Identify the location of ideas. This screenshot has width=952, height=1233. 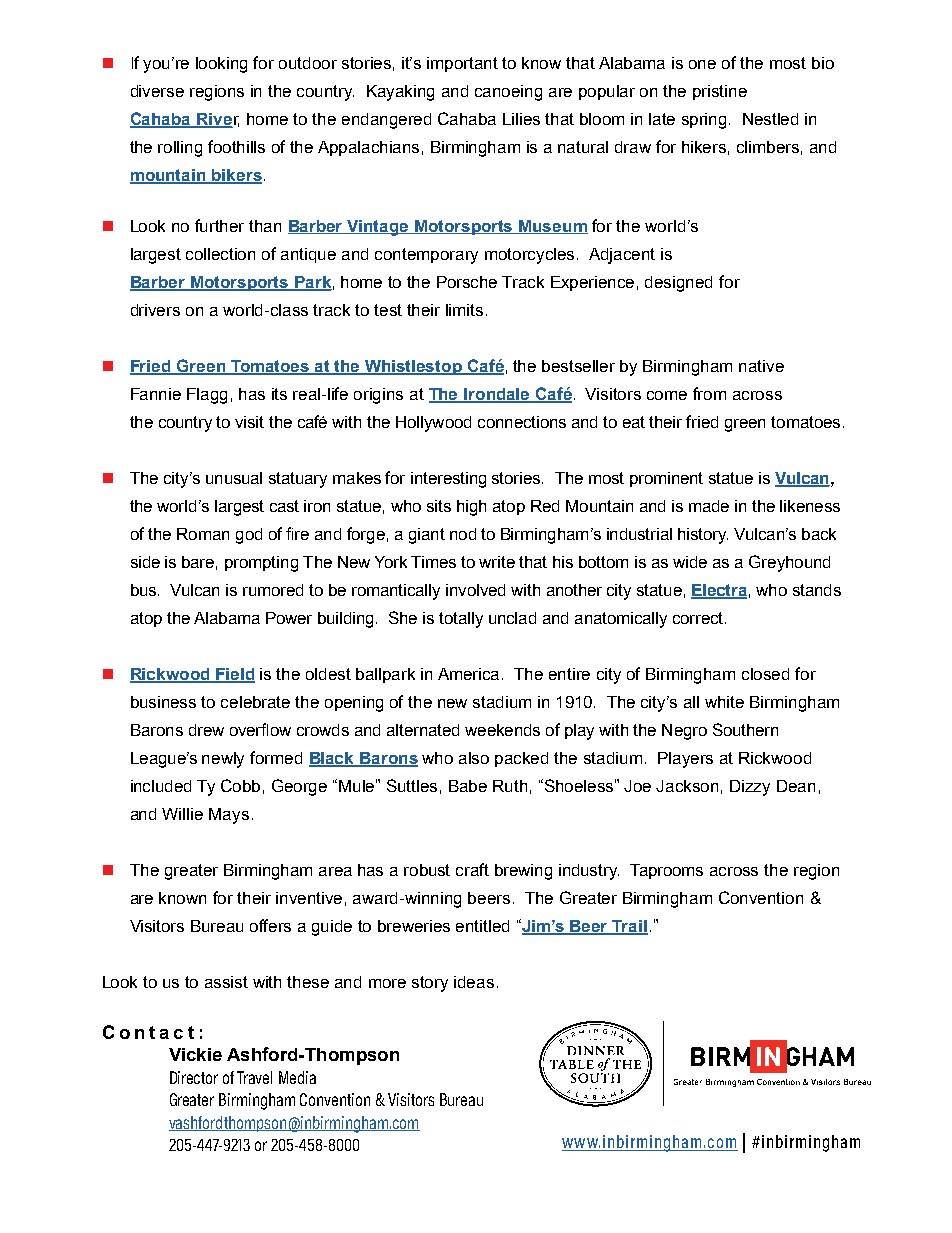
(474, 982).
